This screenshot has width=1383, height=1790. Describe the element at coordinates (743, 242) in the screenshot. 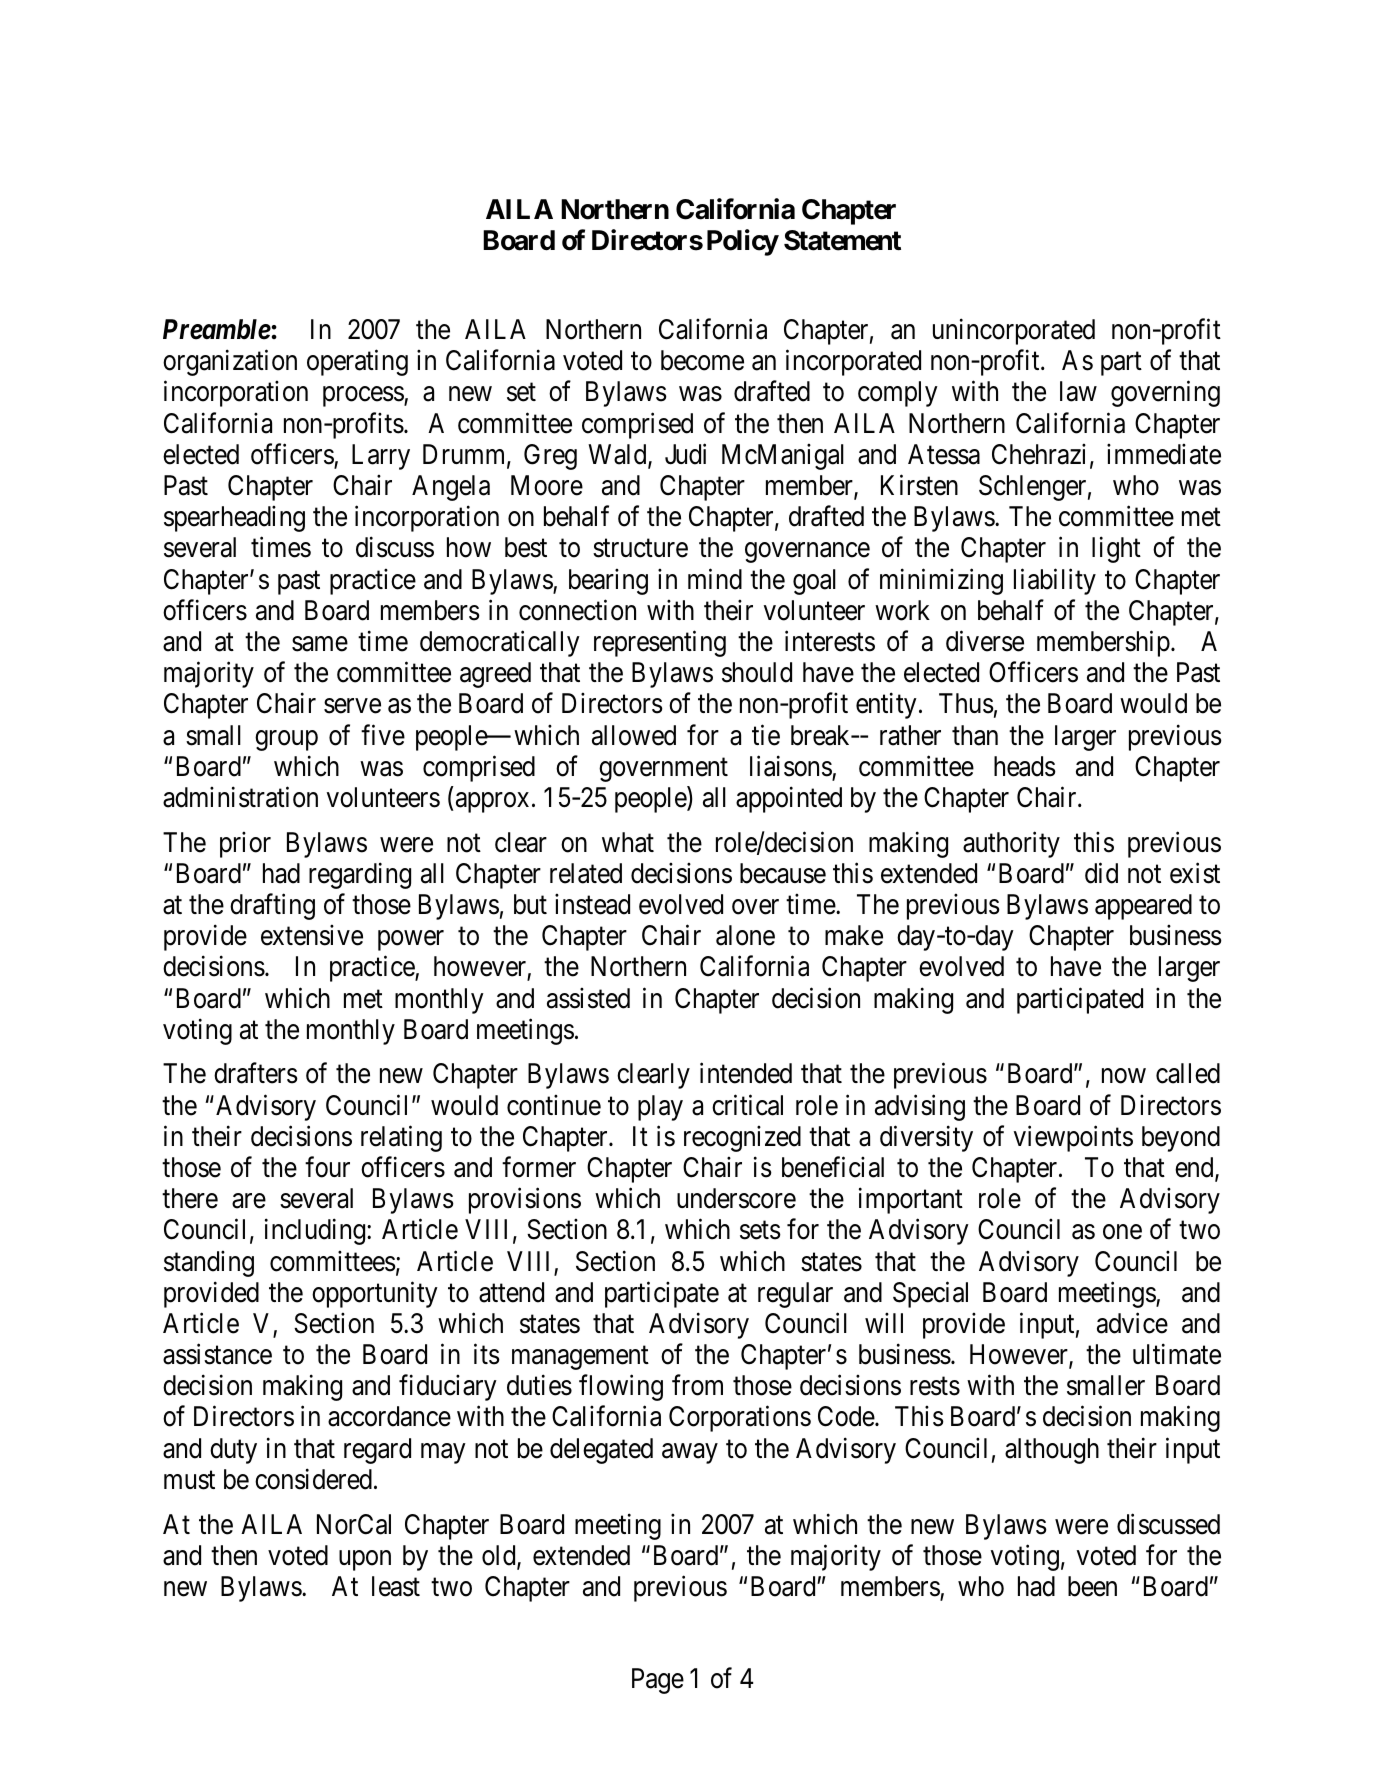

I see `Policy` at that location.
